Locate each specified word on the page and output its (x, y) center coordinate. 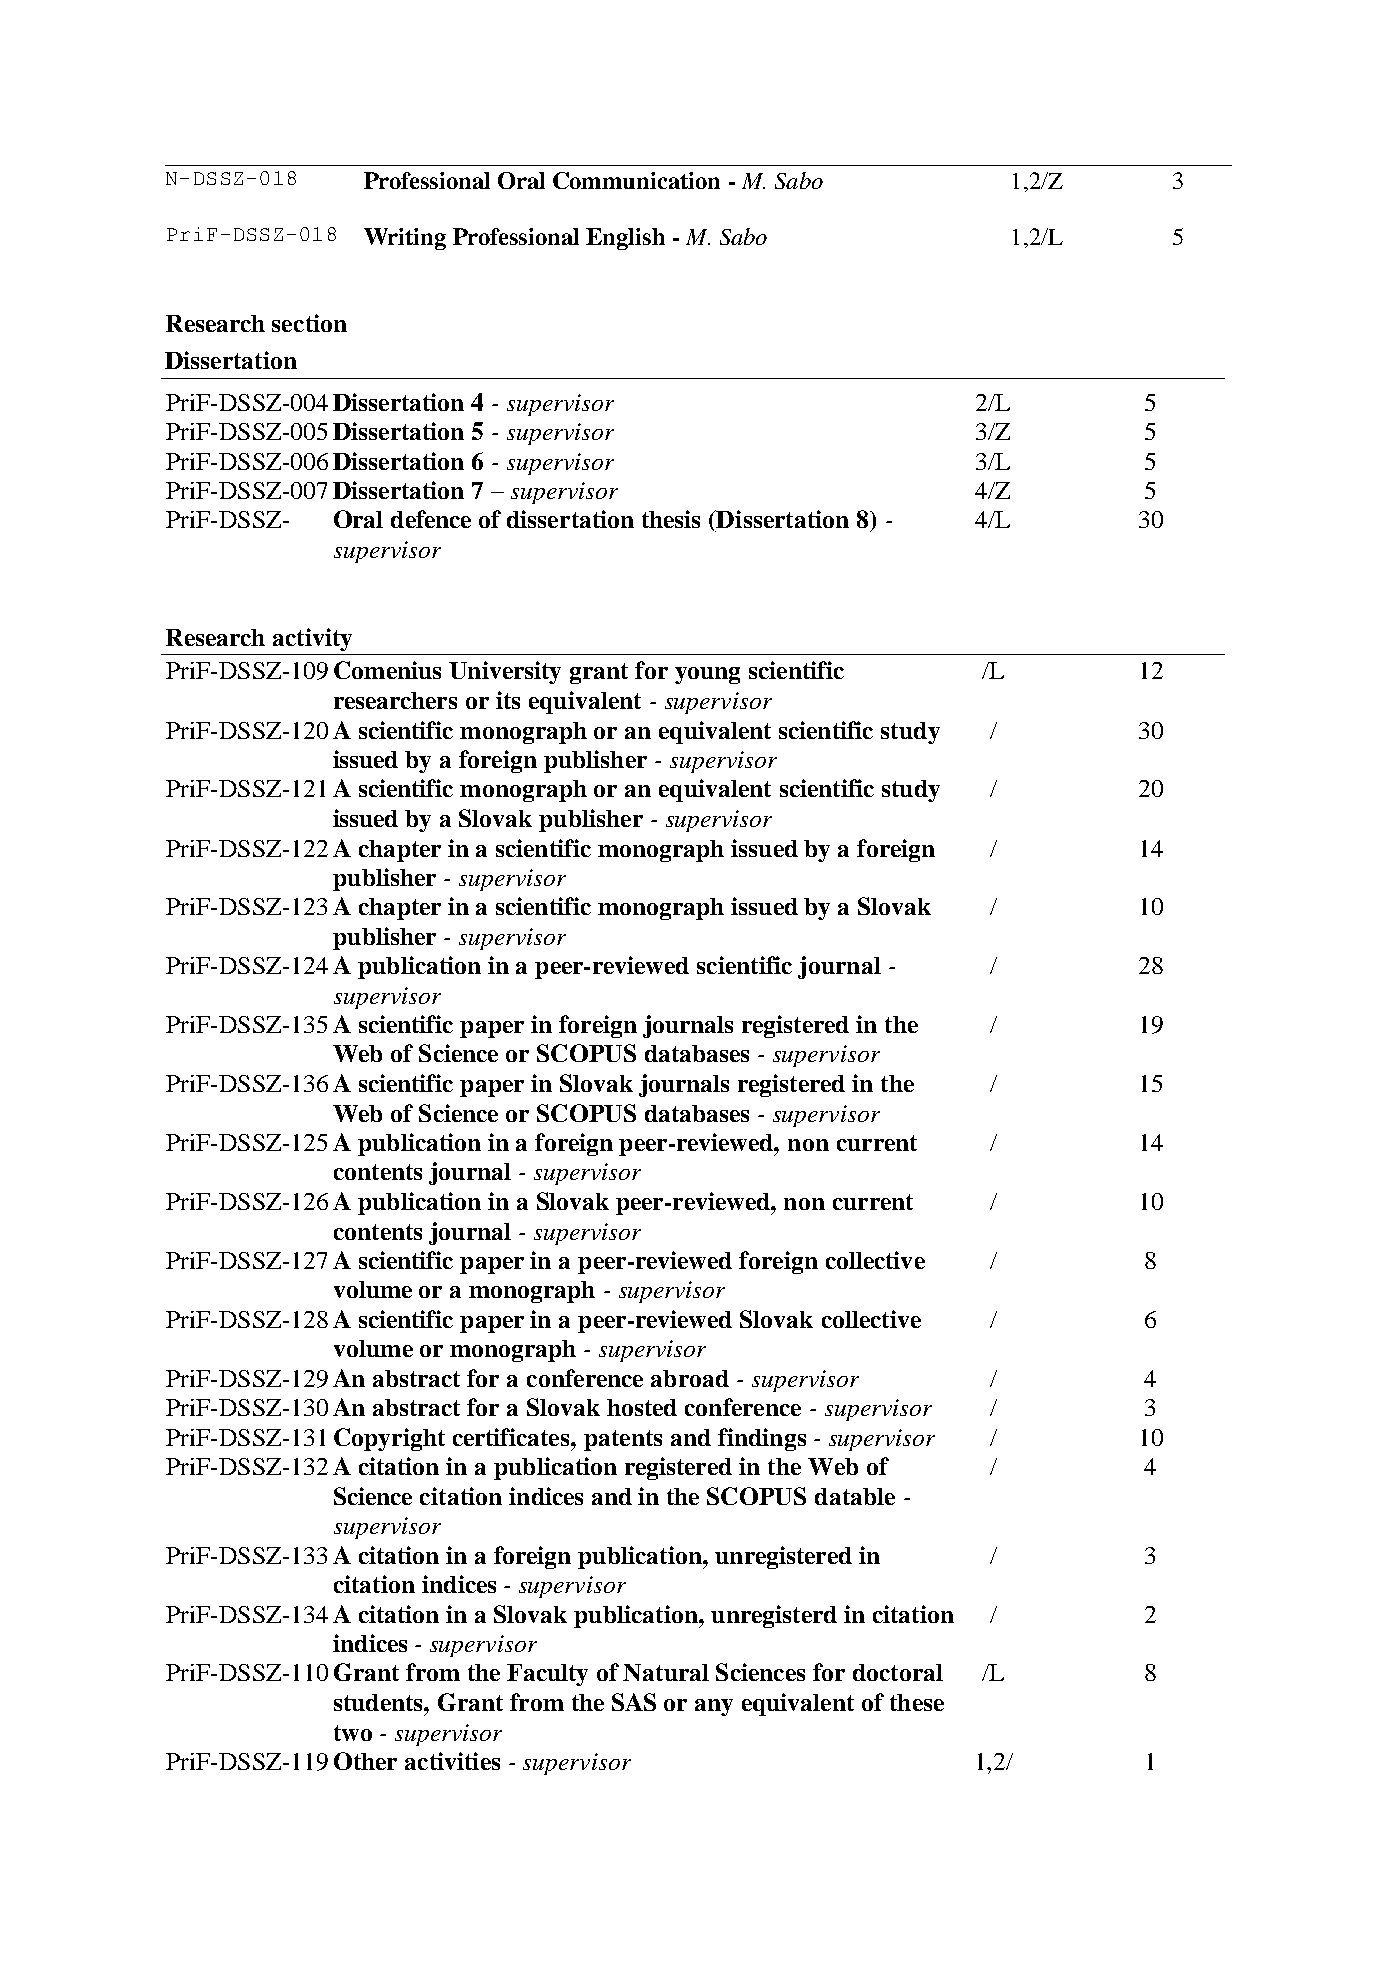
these (917, 1702)
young (707, 675)
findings (762, 1439)
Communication (636, 180)
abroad (690, 1378)
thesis (671, 519)
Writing (405, 239)
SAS (634, 1702)
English (625, 239)
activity (312, 639)
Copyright (389, 1439)
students (379, 1702)
